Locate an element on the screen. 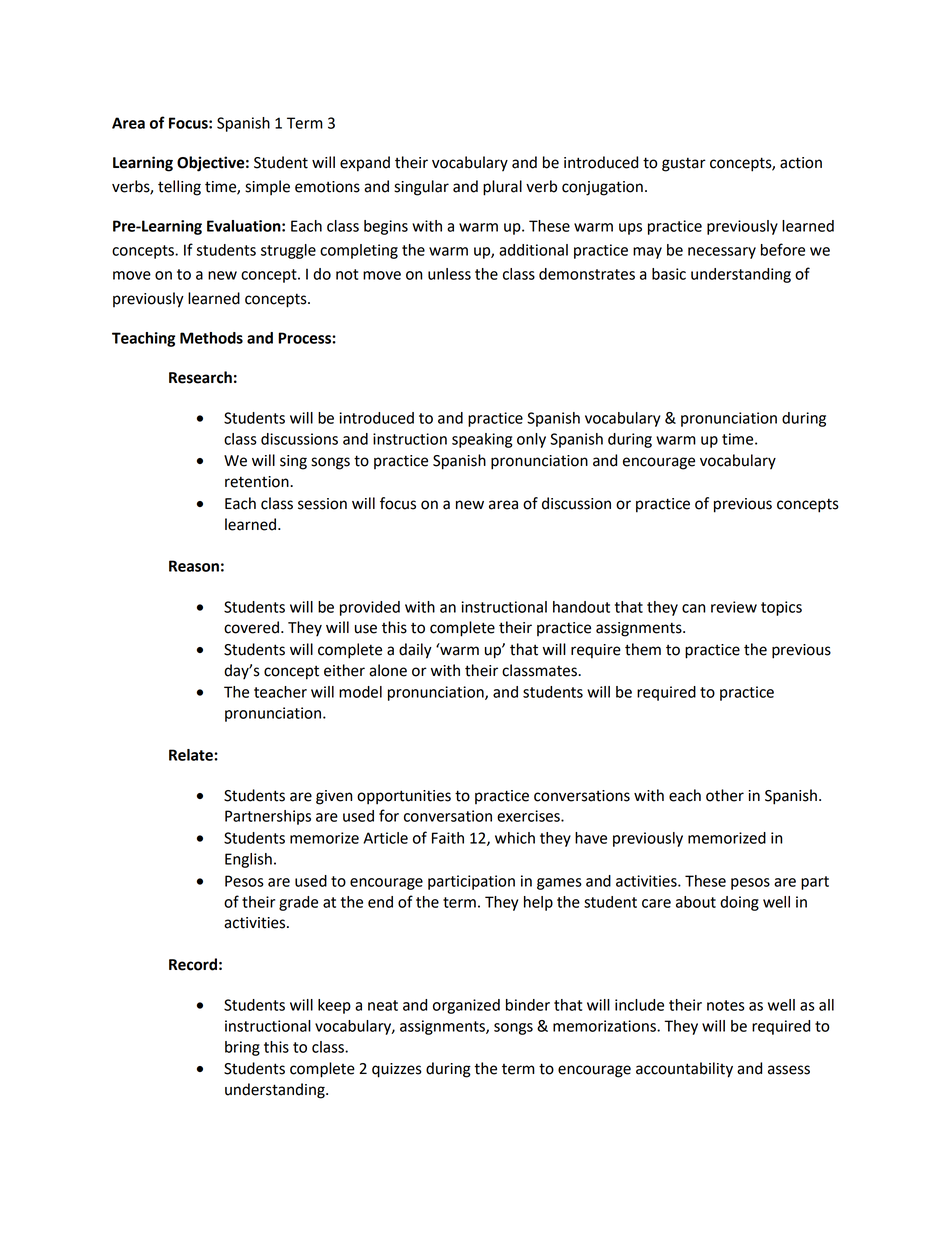 This screenshot has width=952, height=1233. retention is located at coordinates (258, 482).
